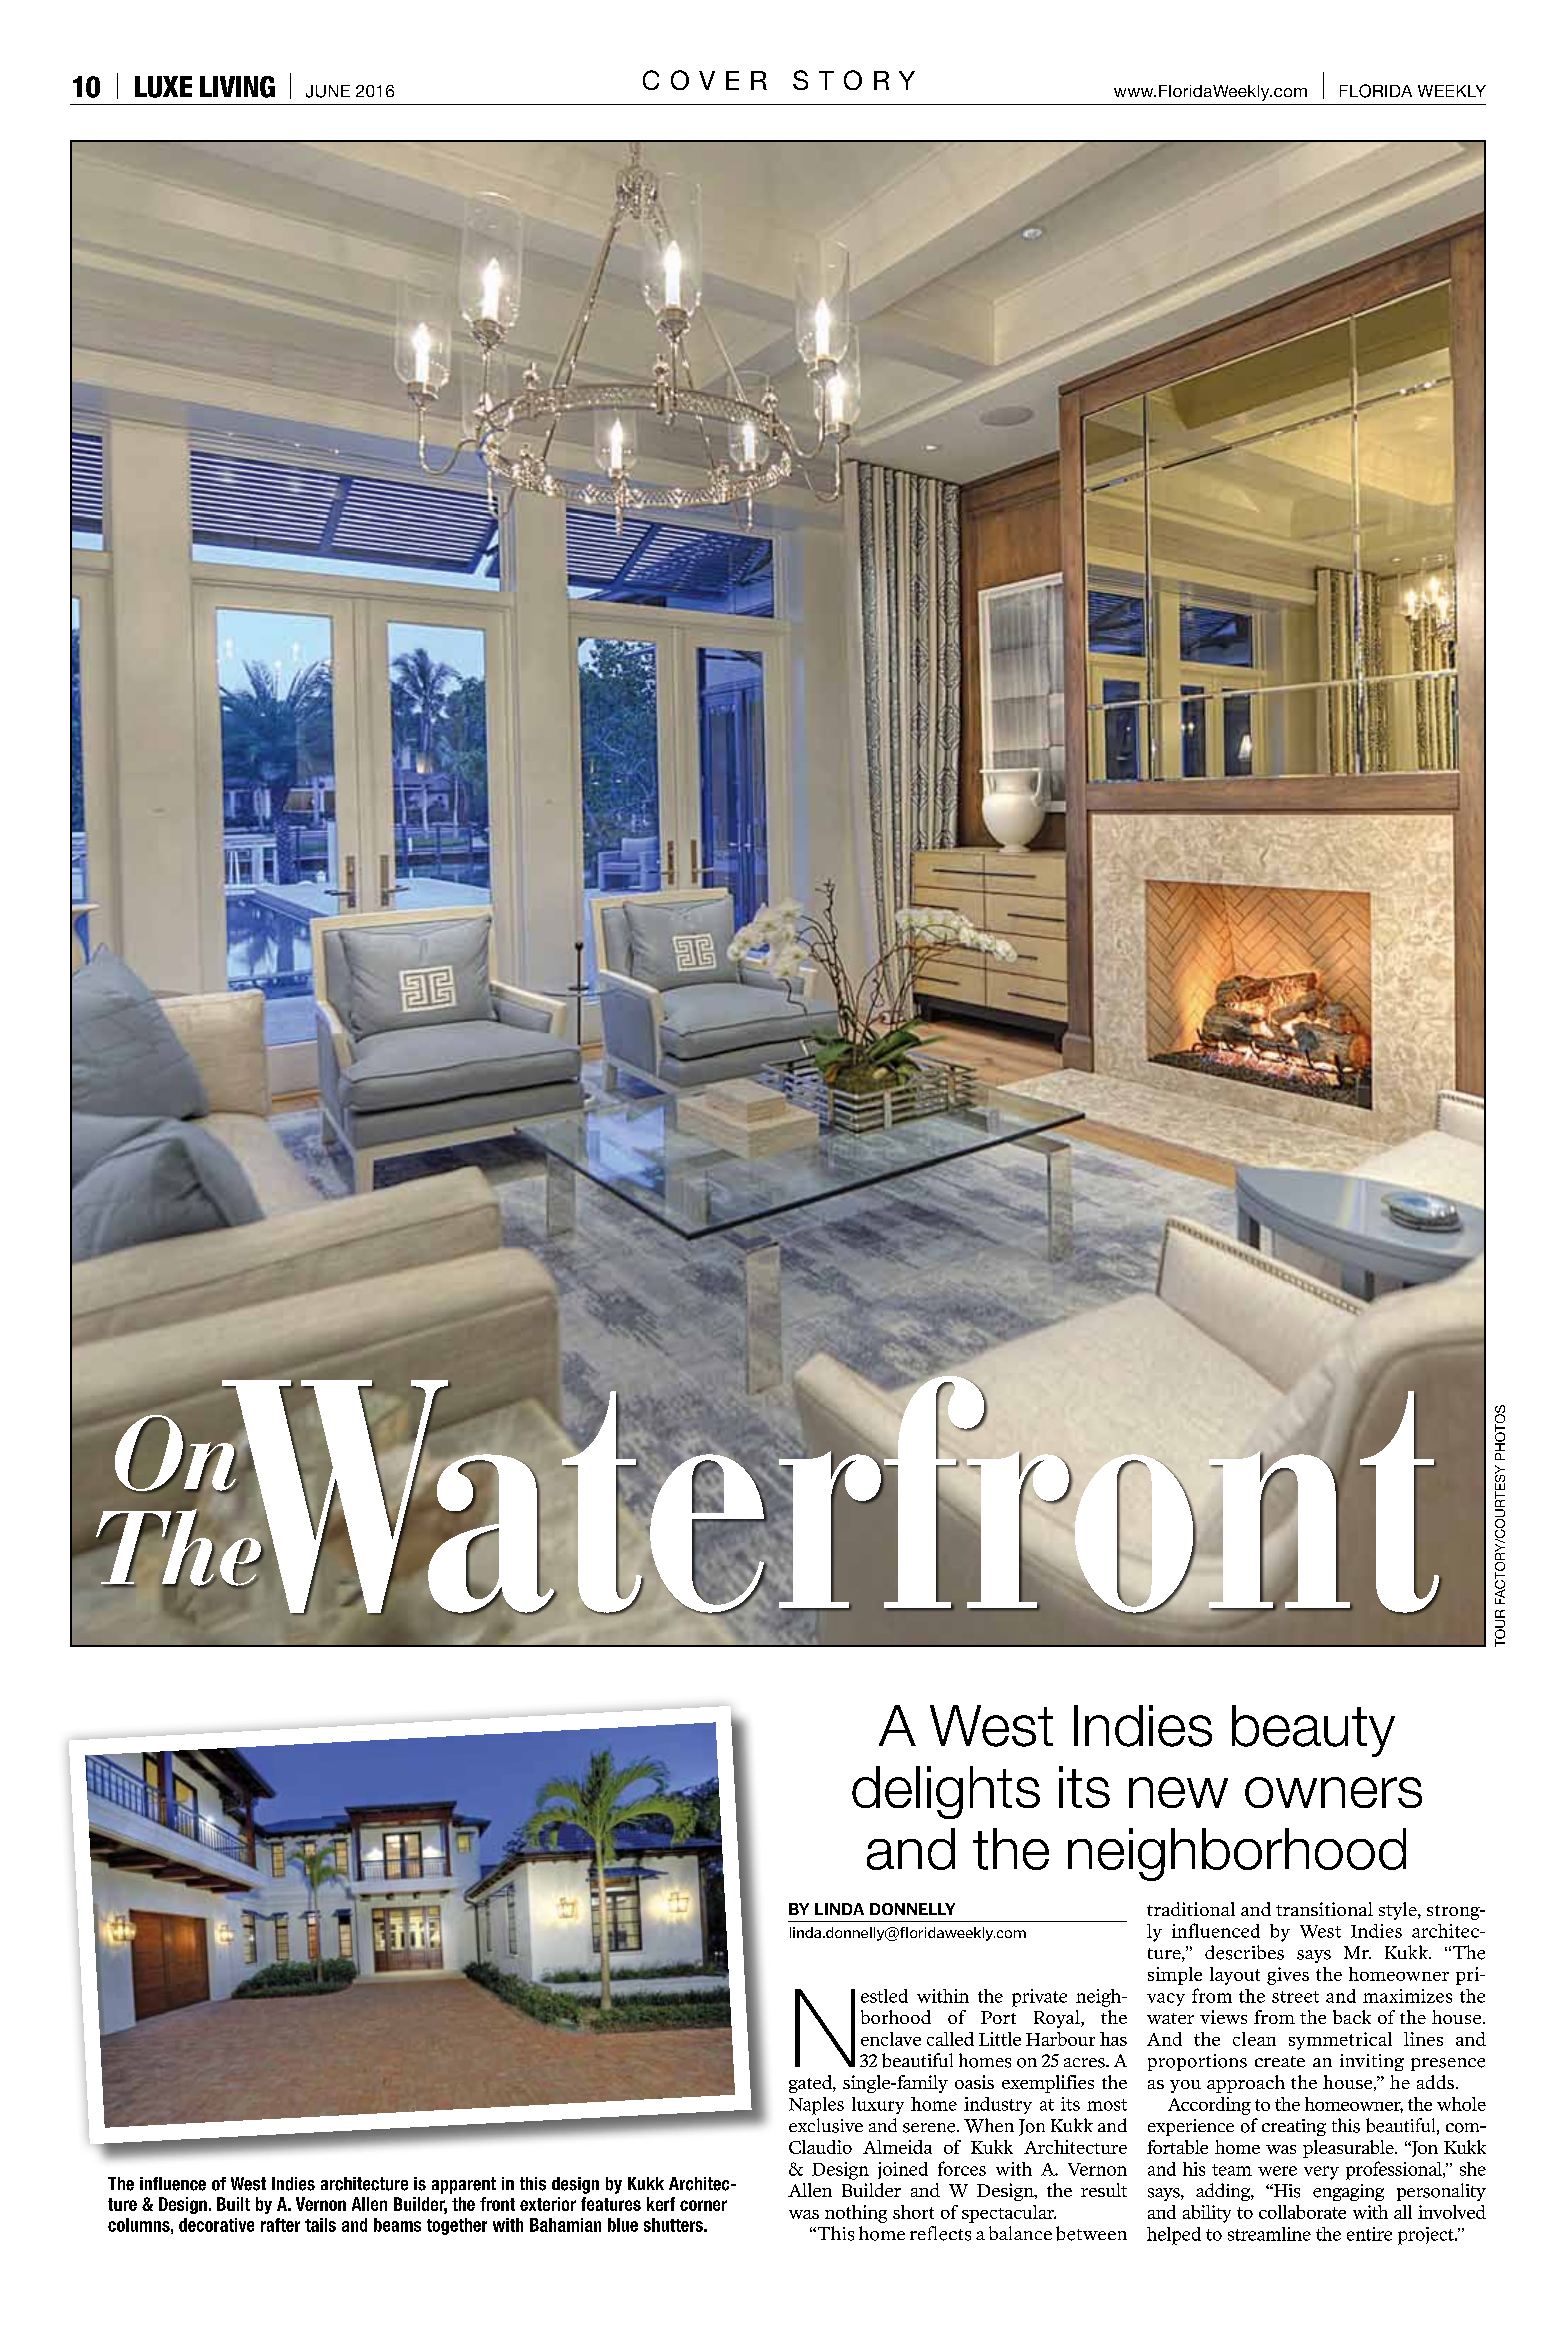  What do you see at coordinates (1313, 1731) in the page?
I see `beauty` at bounding box center [1313, 1731].
